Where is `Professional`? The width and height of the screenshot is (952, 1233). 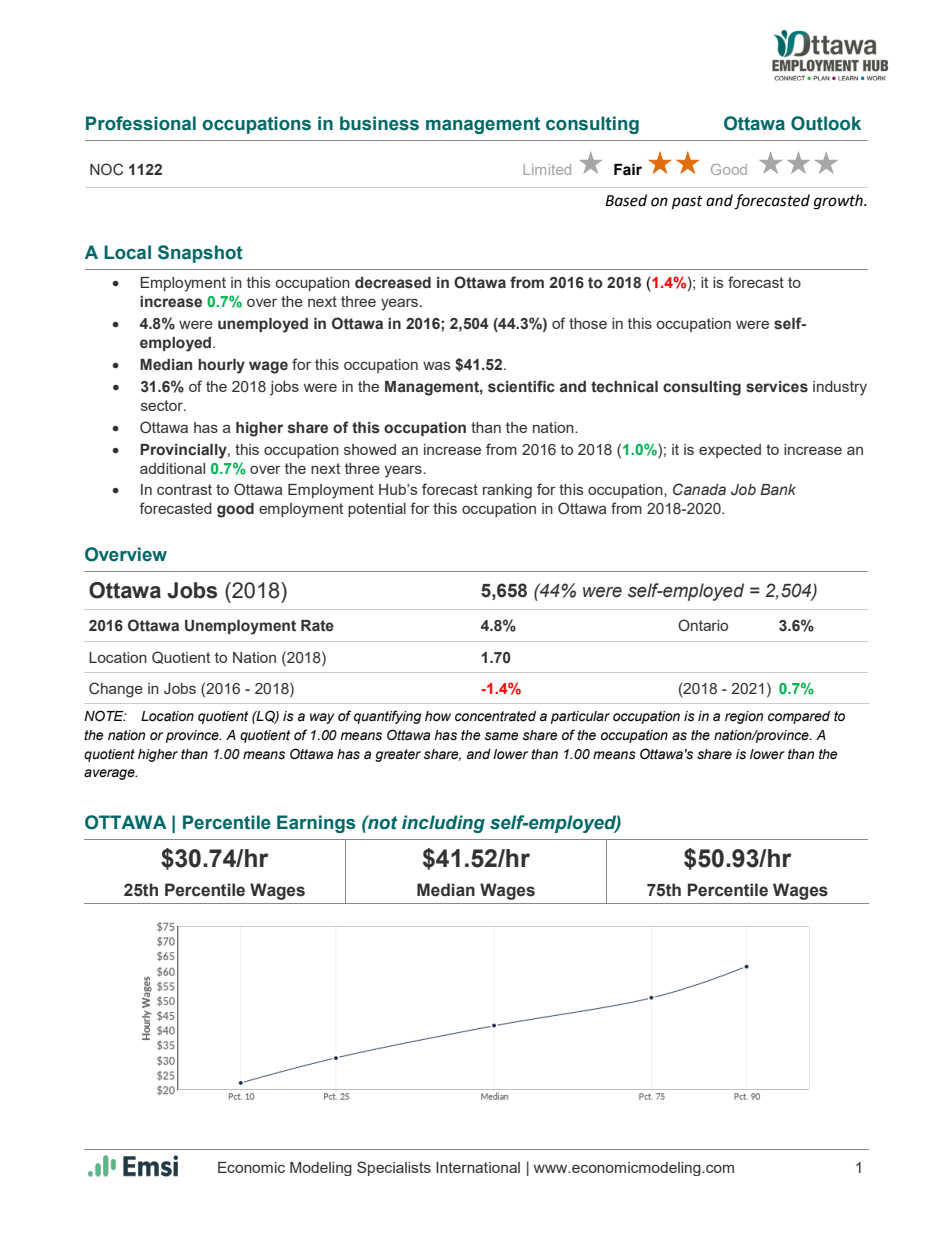 Professional is located at coordinates (141, 123).
